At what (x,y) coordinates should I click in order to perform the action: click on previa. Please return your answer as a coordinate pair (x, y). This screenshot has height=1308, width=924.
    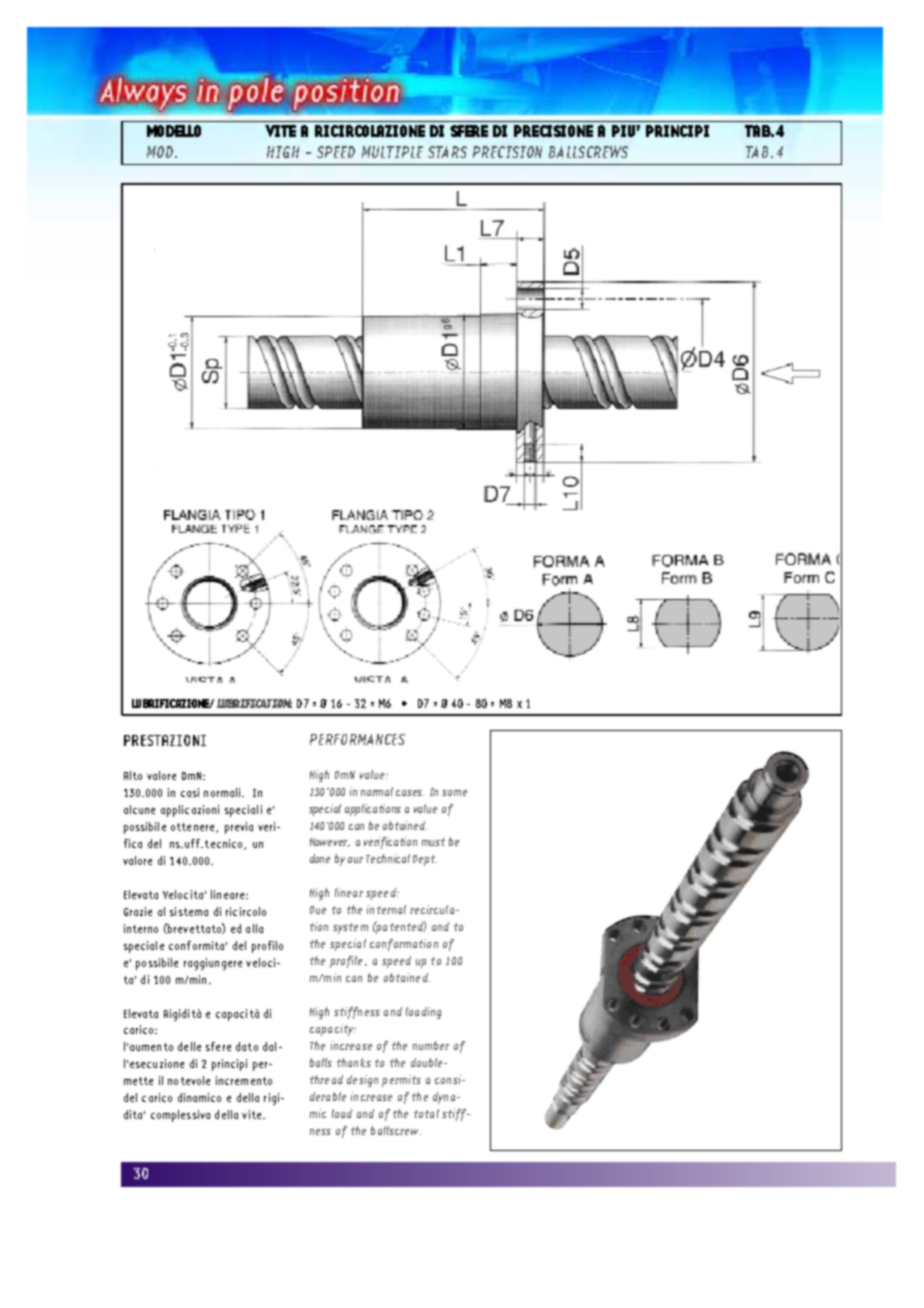
    Looking at the image, I should click on (239, 828).
